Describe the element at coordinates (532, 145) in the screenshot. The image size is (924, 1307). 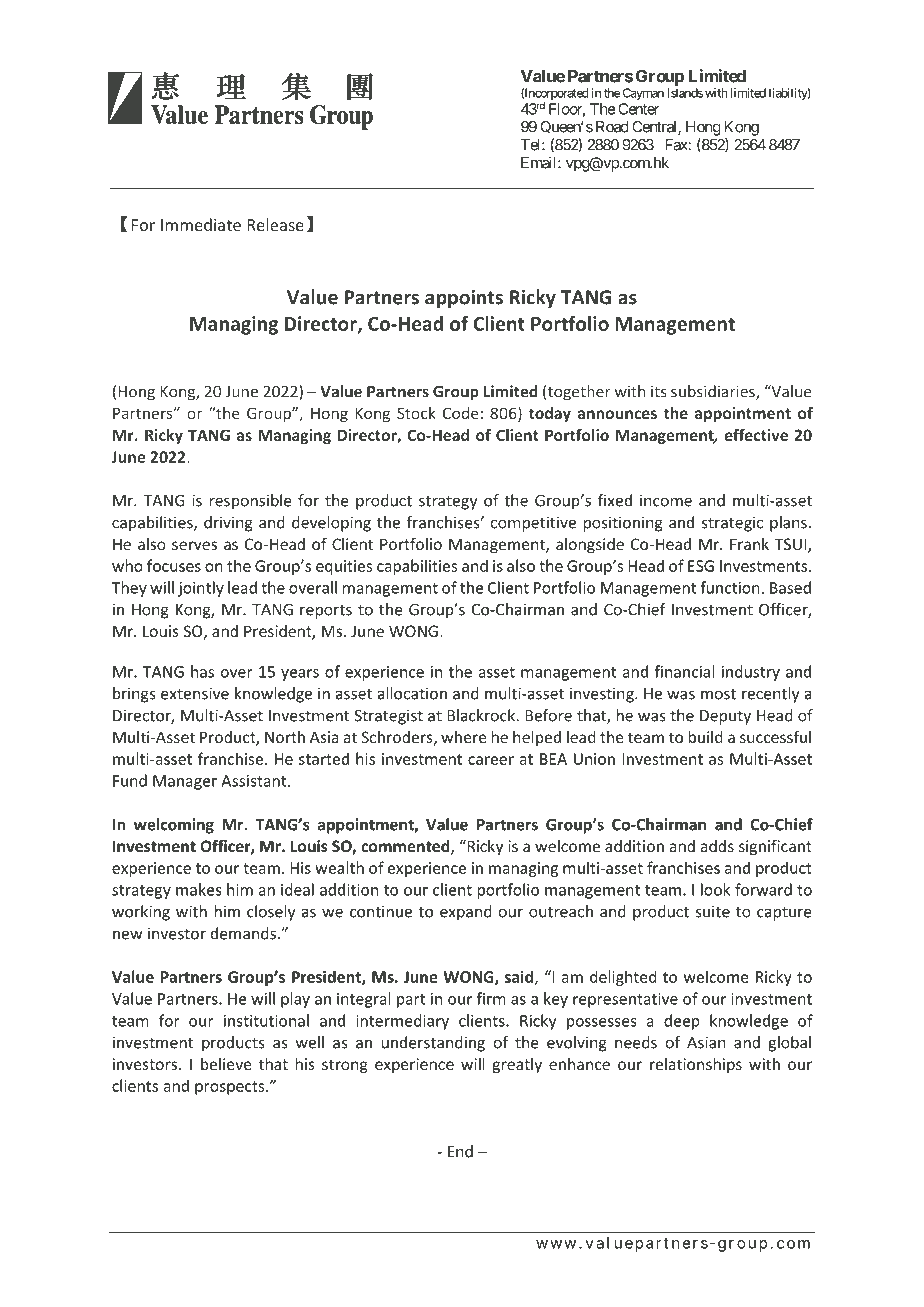
I see `Tel` at that location.
